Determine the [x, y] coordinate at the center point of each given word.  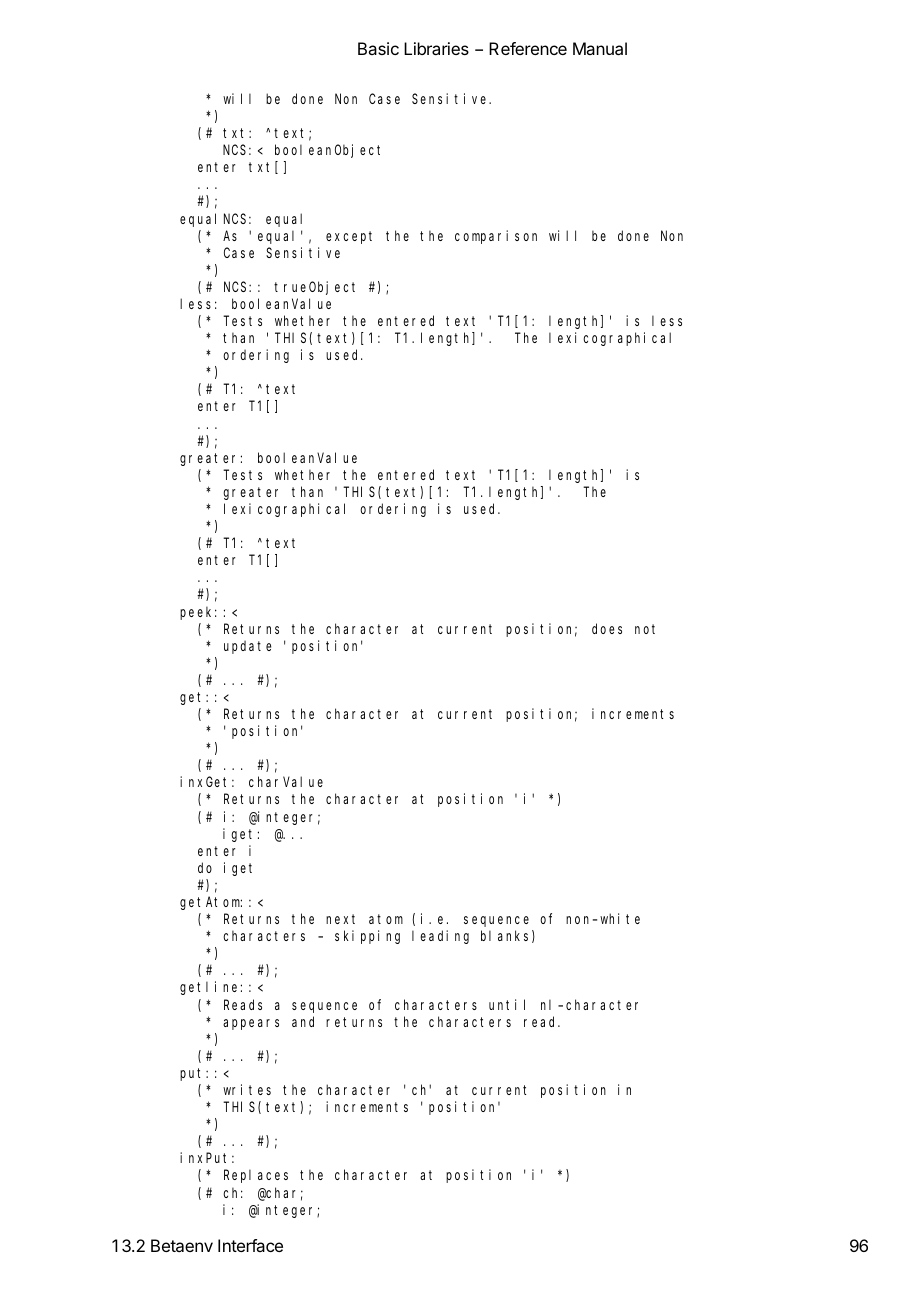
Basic [378, 48]
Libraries [436, 48]
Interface [250, 1245]
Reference [528, 48]
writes [247, 1089]
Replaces [256, 1176]
